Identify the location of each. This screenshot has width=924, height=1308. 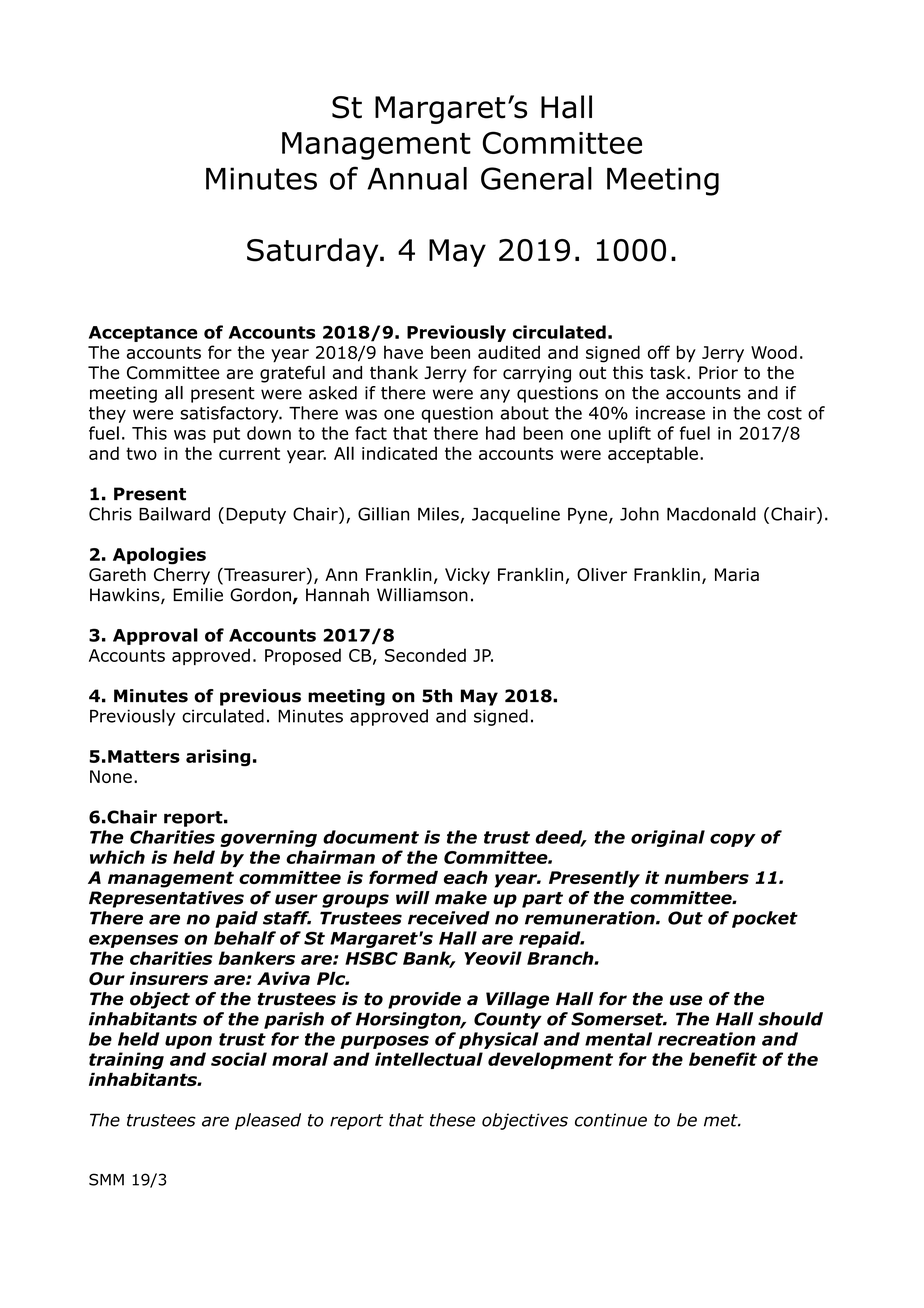
(466, 877).
